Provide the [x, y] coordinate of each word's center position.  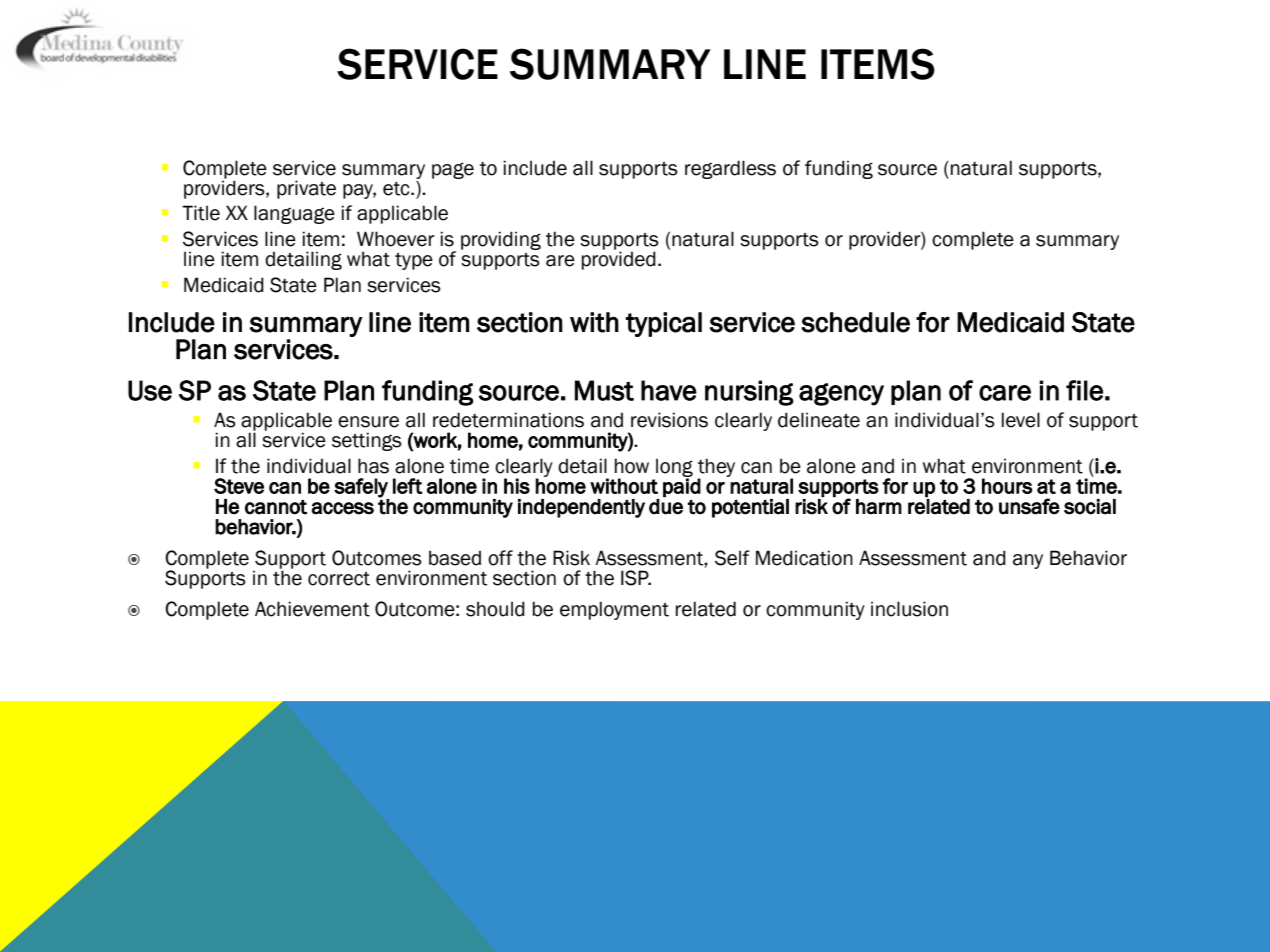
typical [664, 324]
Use [150, 390]
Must [604, 390]
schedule [855, 322]
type [414, 261]
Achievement [312, 609]
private [306, 189]
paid [682, 488]
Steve [239, 486]
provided [619, 260]
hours [1007, 486]
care [1005, 393]
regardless [730, 169]
